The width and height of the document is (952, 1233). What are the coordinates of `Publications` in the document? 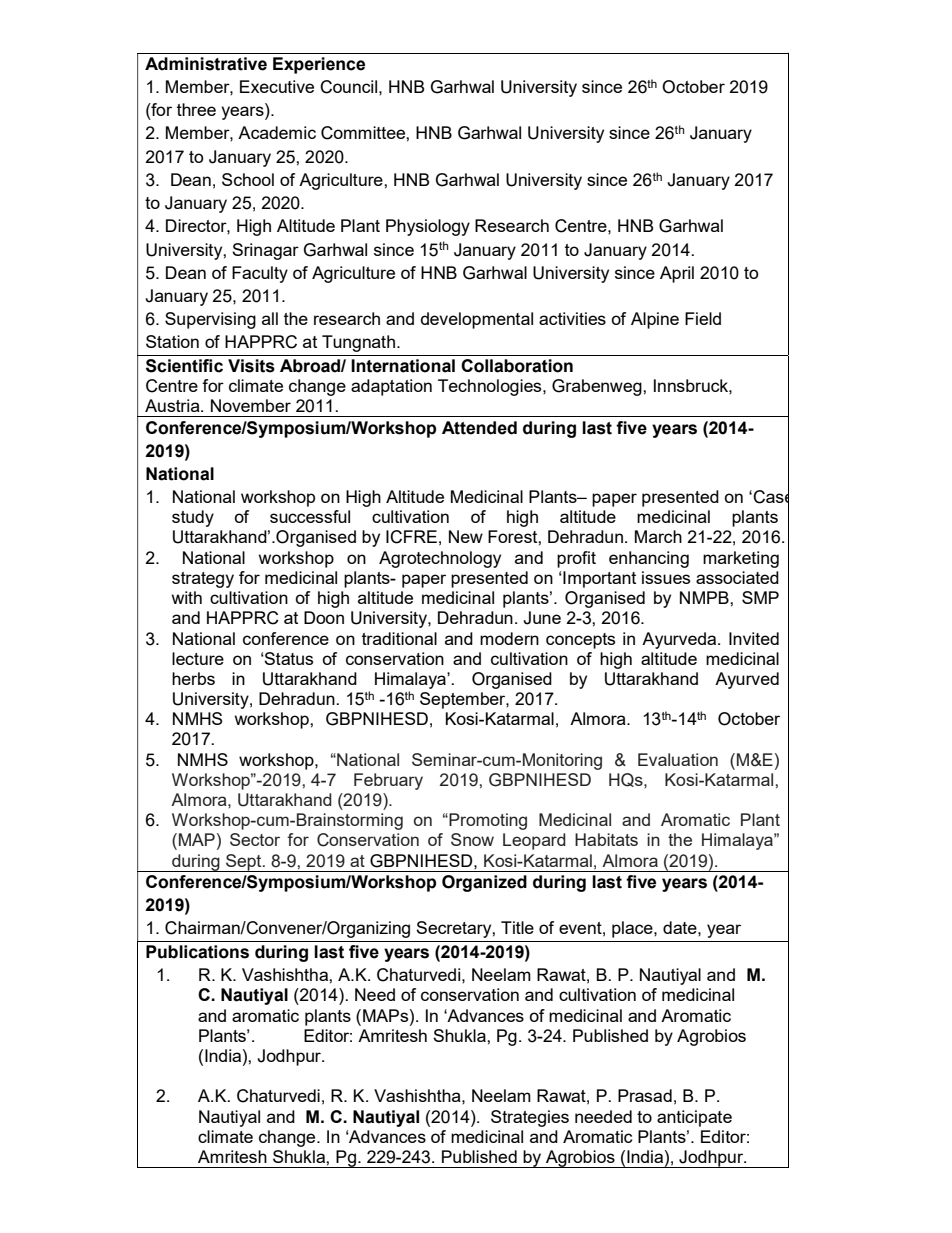 It's located at (197, 952).
